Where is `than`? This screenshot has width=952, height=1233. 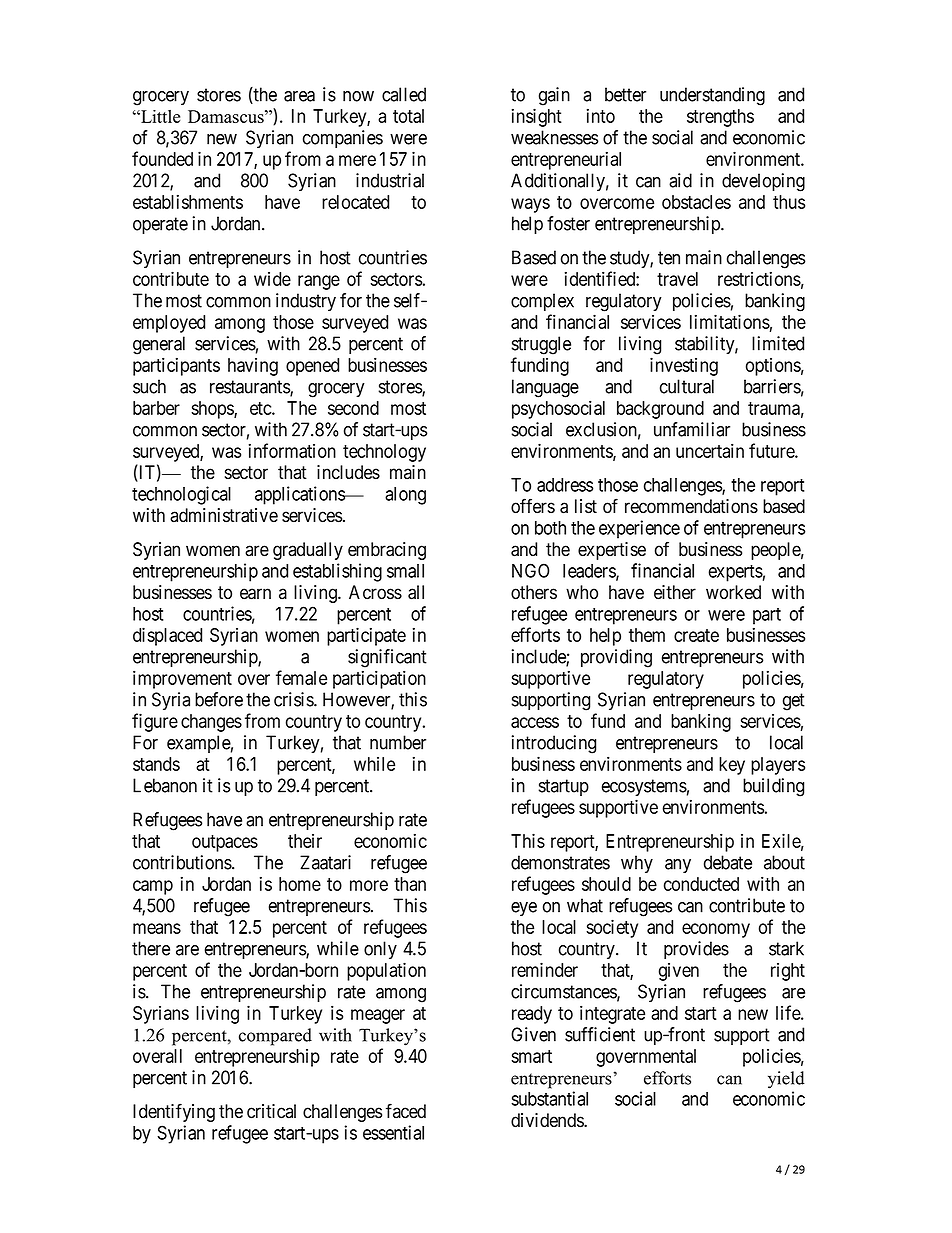
than is located at coordinates (410, 884).
